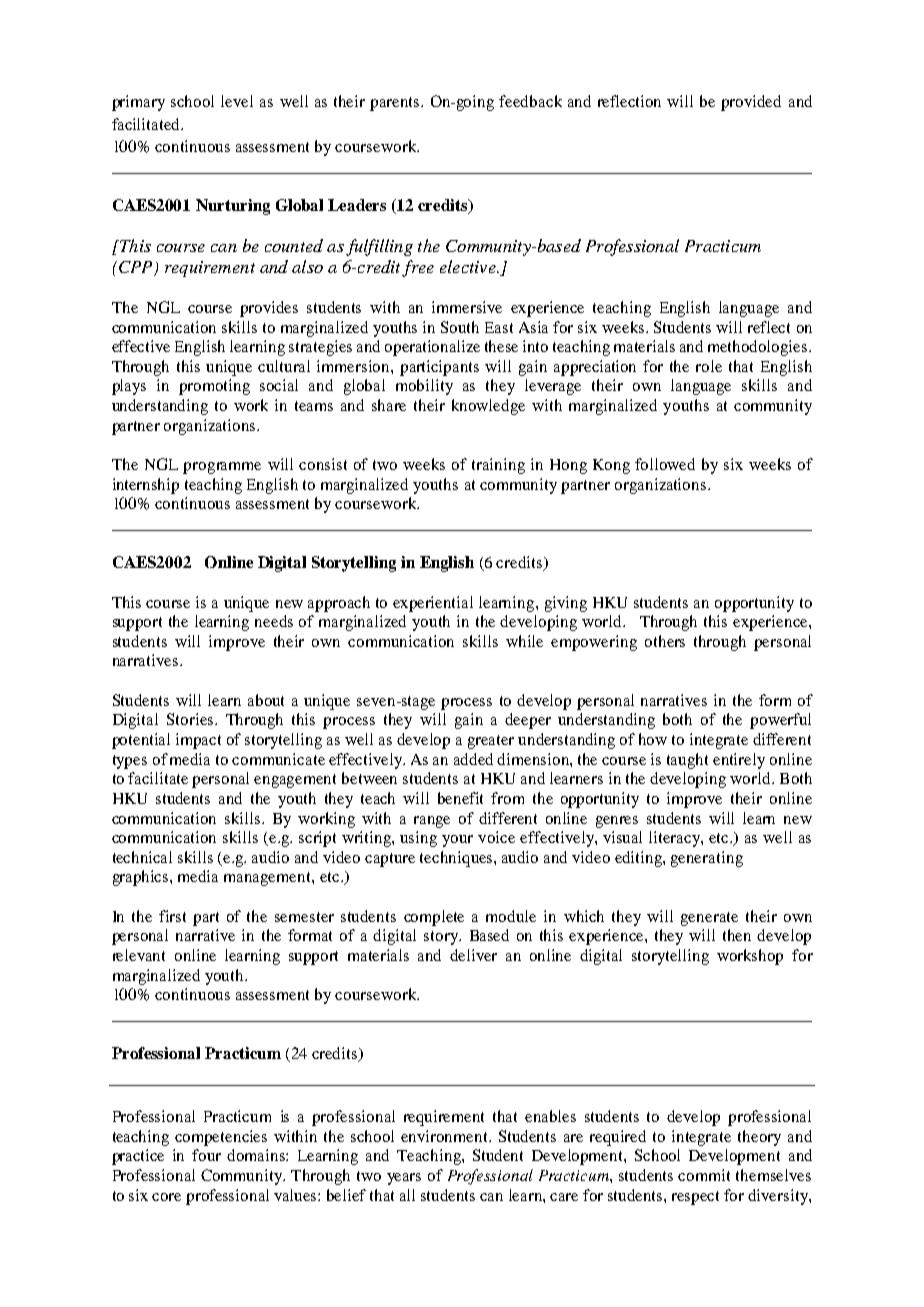  Describe the element at coordinates (206, 1155) in the screenshot. I see `four` at that location.
